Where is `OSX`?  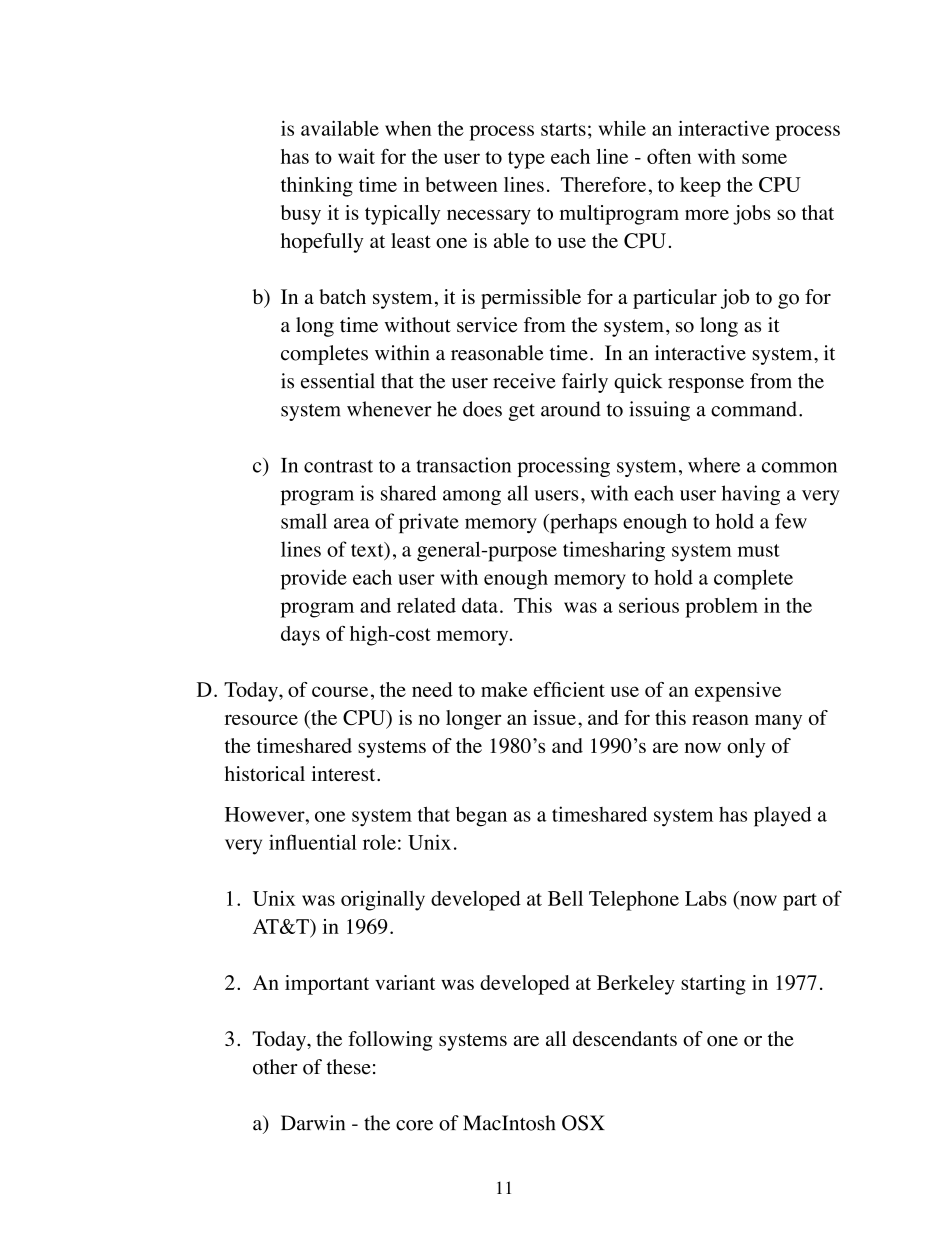
OSX is located at coordinates (583, 1123).
